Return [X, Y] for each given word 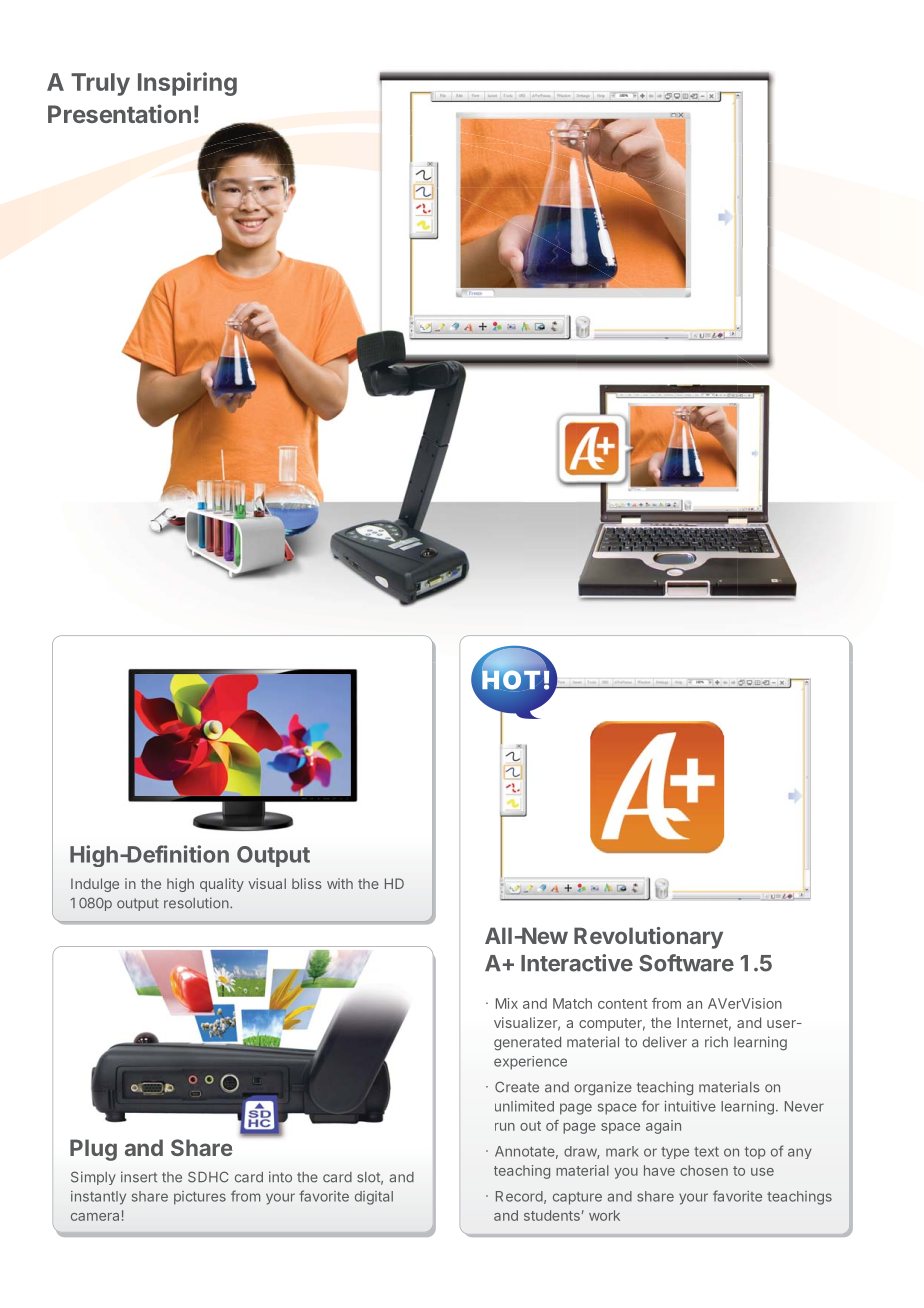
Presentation [119, 113]
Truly [100, 84]
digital [374, 1198]
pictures [200, 1198]
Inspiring [187, 84]
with [340, 883]
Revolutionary [648, 938]
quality [222, 885]
